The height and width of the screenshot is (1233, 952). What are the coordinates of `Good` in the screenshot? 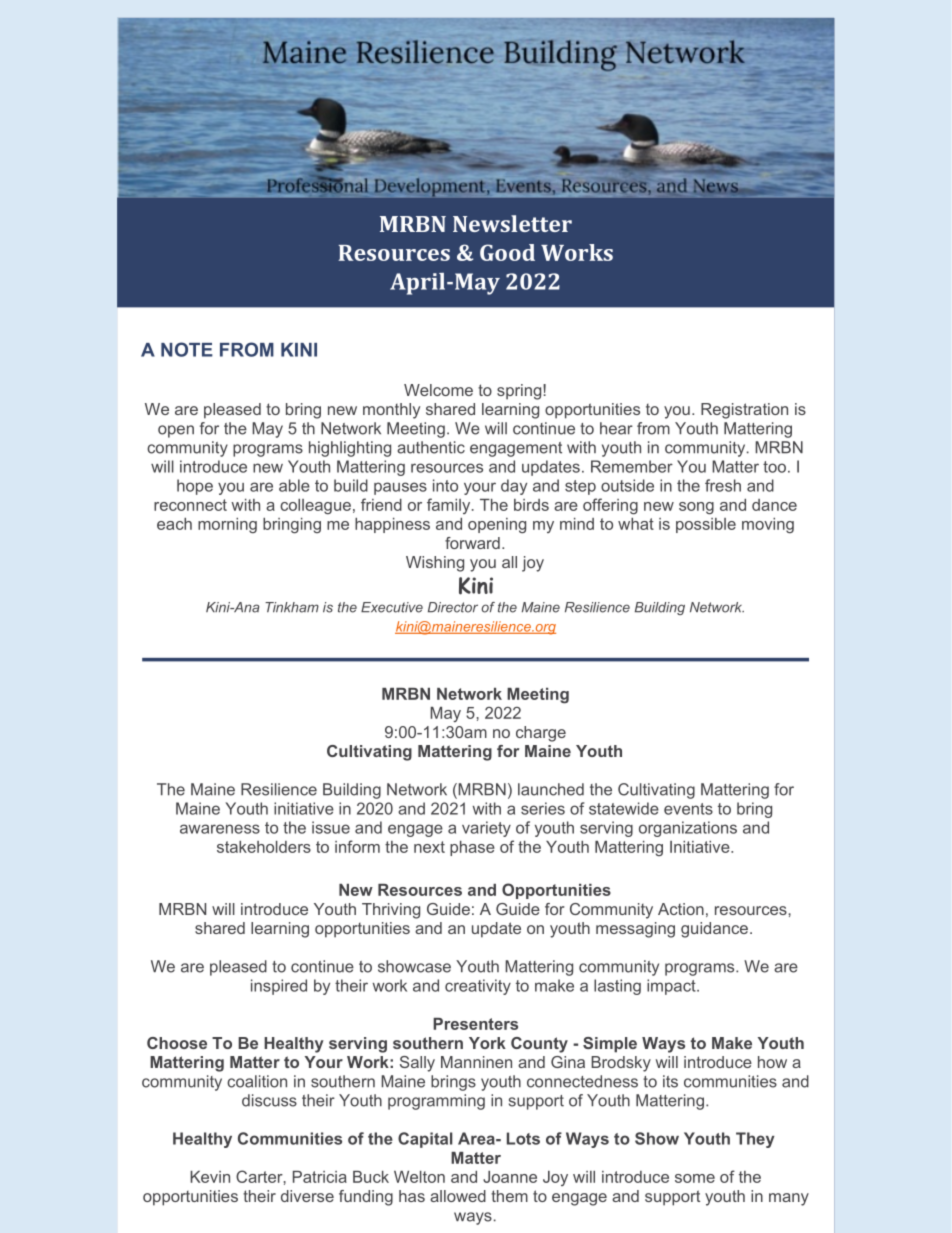 It's located at (507, 252).
